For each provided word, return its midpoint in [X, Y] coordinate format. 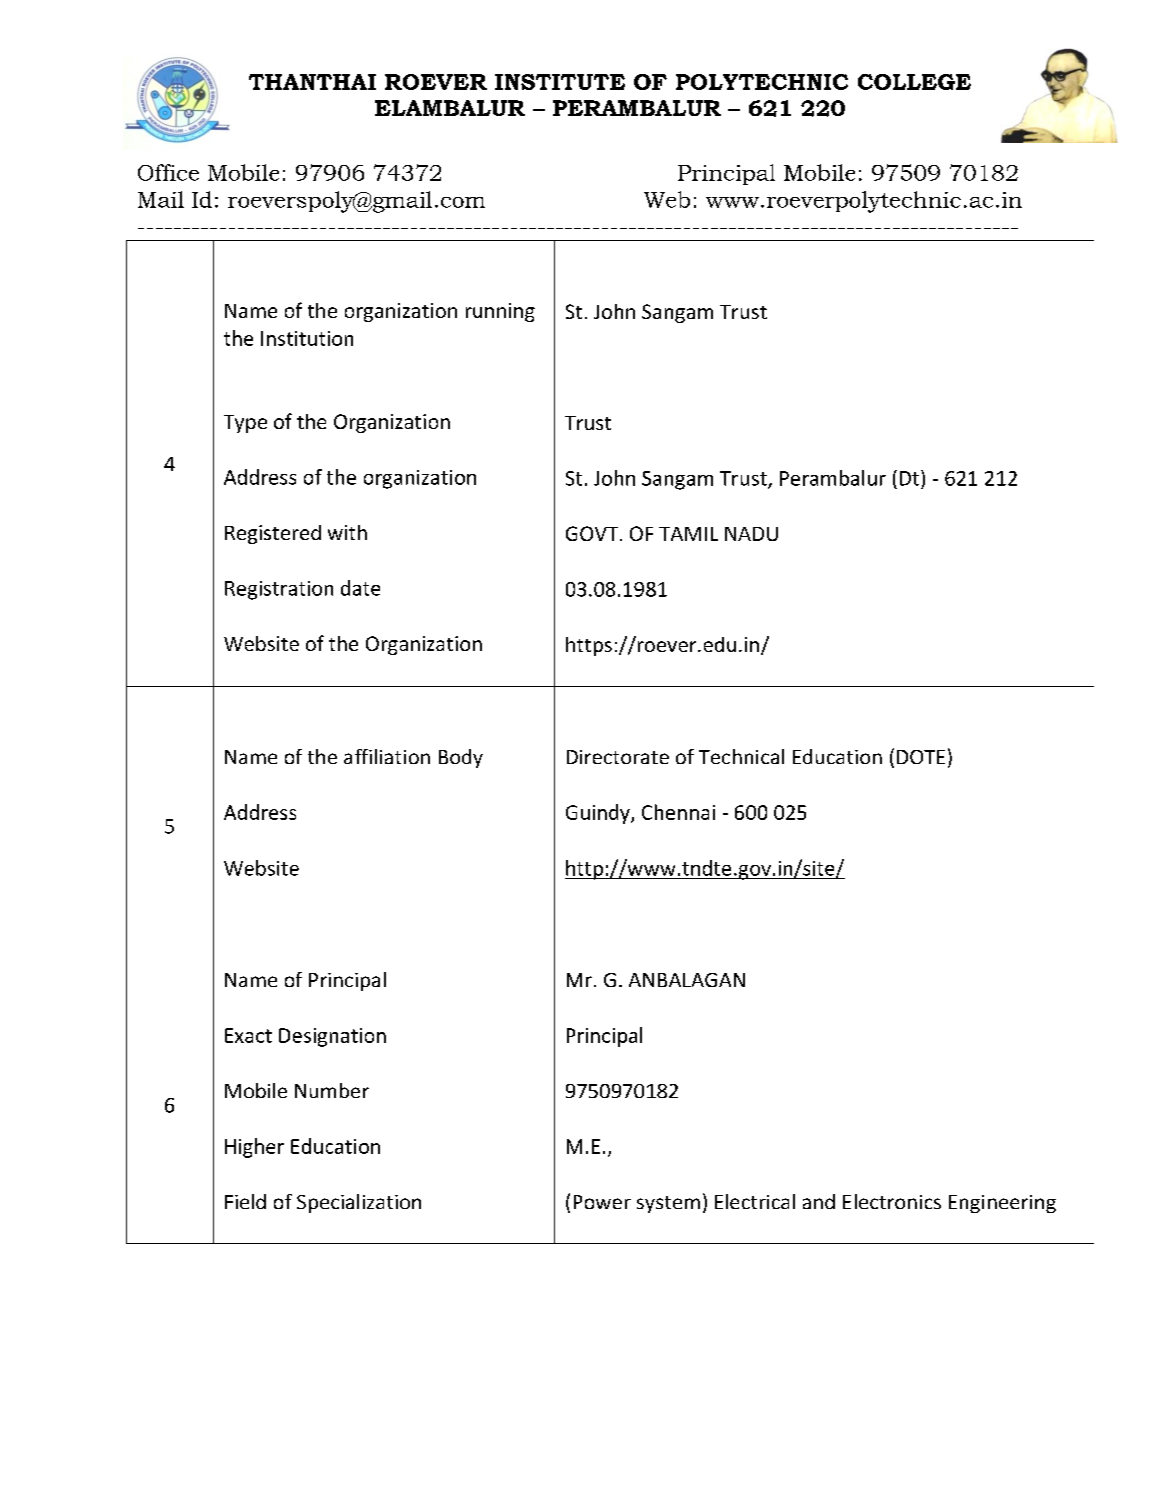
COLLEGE [914, 82]
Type [245, 424]
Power [602, 1202]
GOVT [592, 533]
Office [168, 172]
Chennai [678, 812]
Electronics [892, 1201]
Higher [254, 1148]
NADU [751, 534]
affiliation [387, 756]
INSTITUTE [560, 82]
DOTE [921, 757]
